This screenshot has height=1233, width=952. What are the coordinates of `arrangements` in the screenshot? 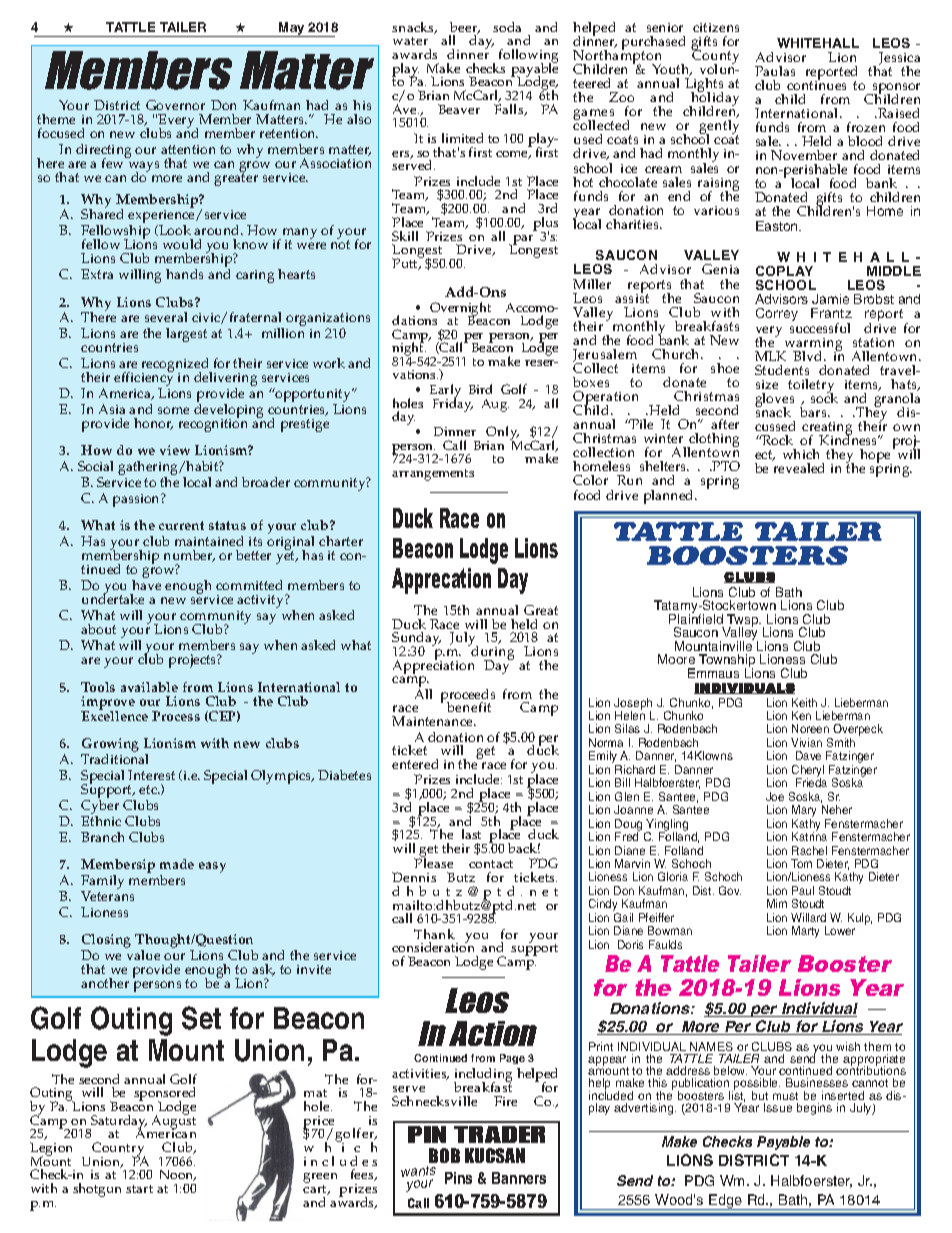 It's located at (433, 475).
